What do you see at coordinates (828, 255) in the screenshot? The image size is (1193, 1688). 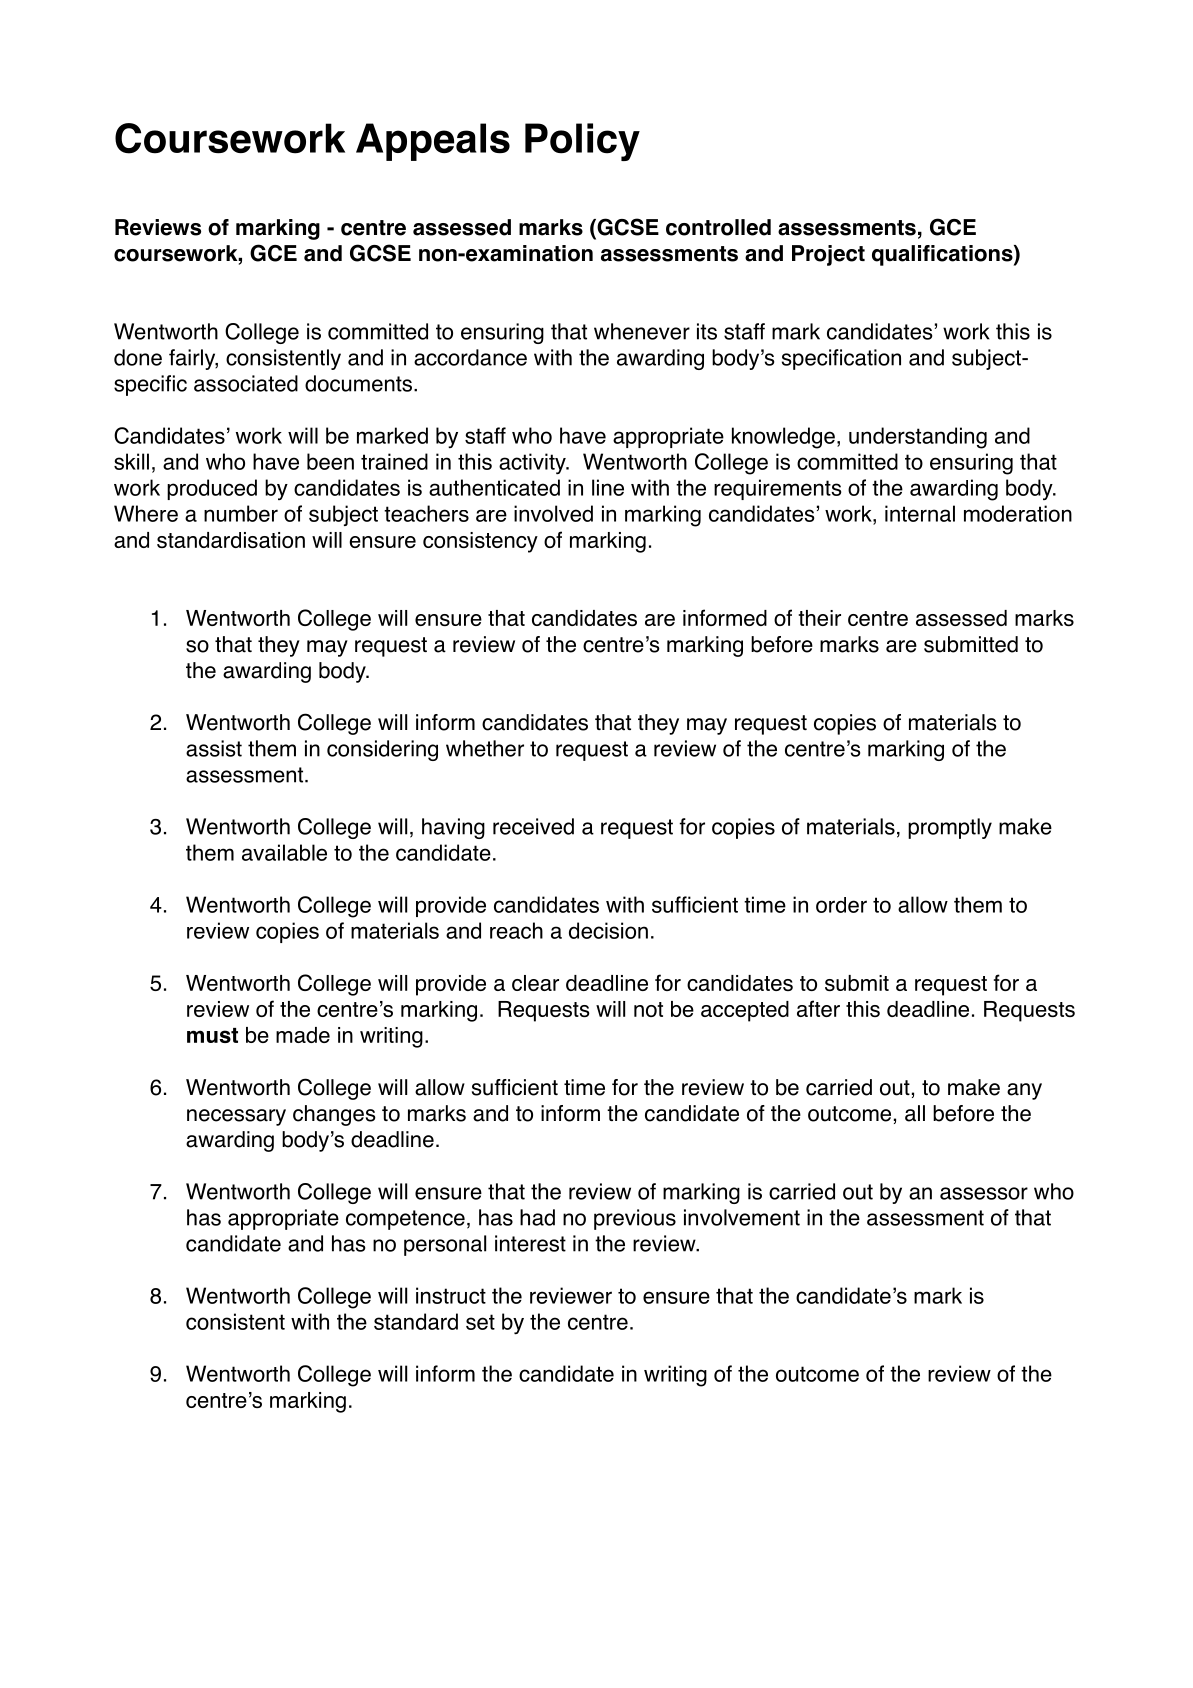 I see `Project` at bounding box center [828, 255].
